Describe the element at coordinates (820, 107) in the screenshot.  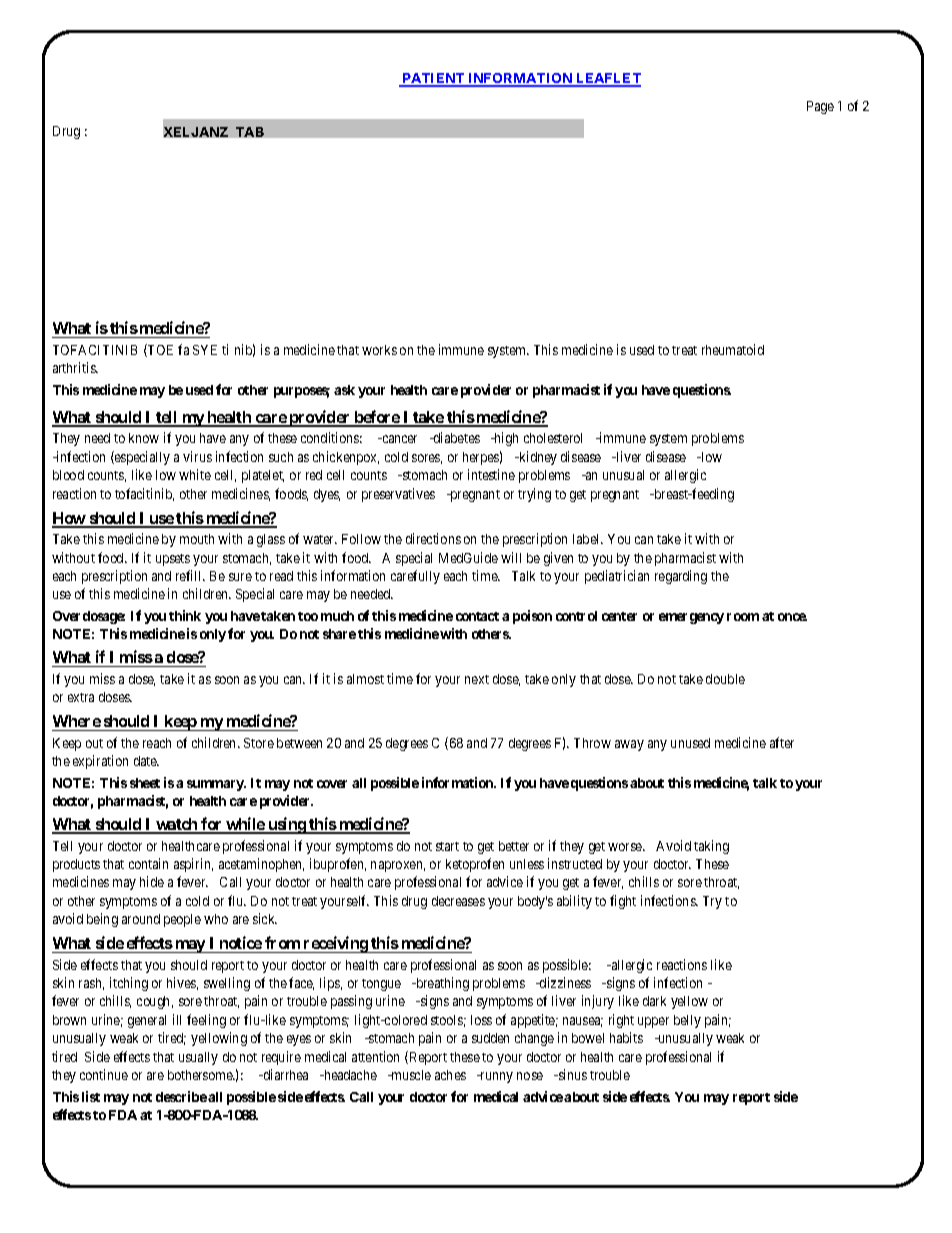
I see `Page` at that location.
